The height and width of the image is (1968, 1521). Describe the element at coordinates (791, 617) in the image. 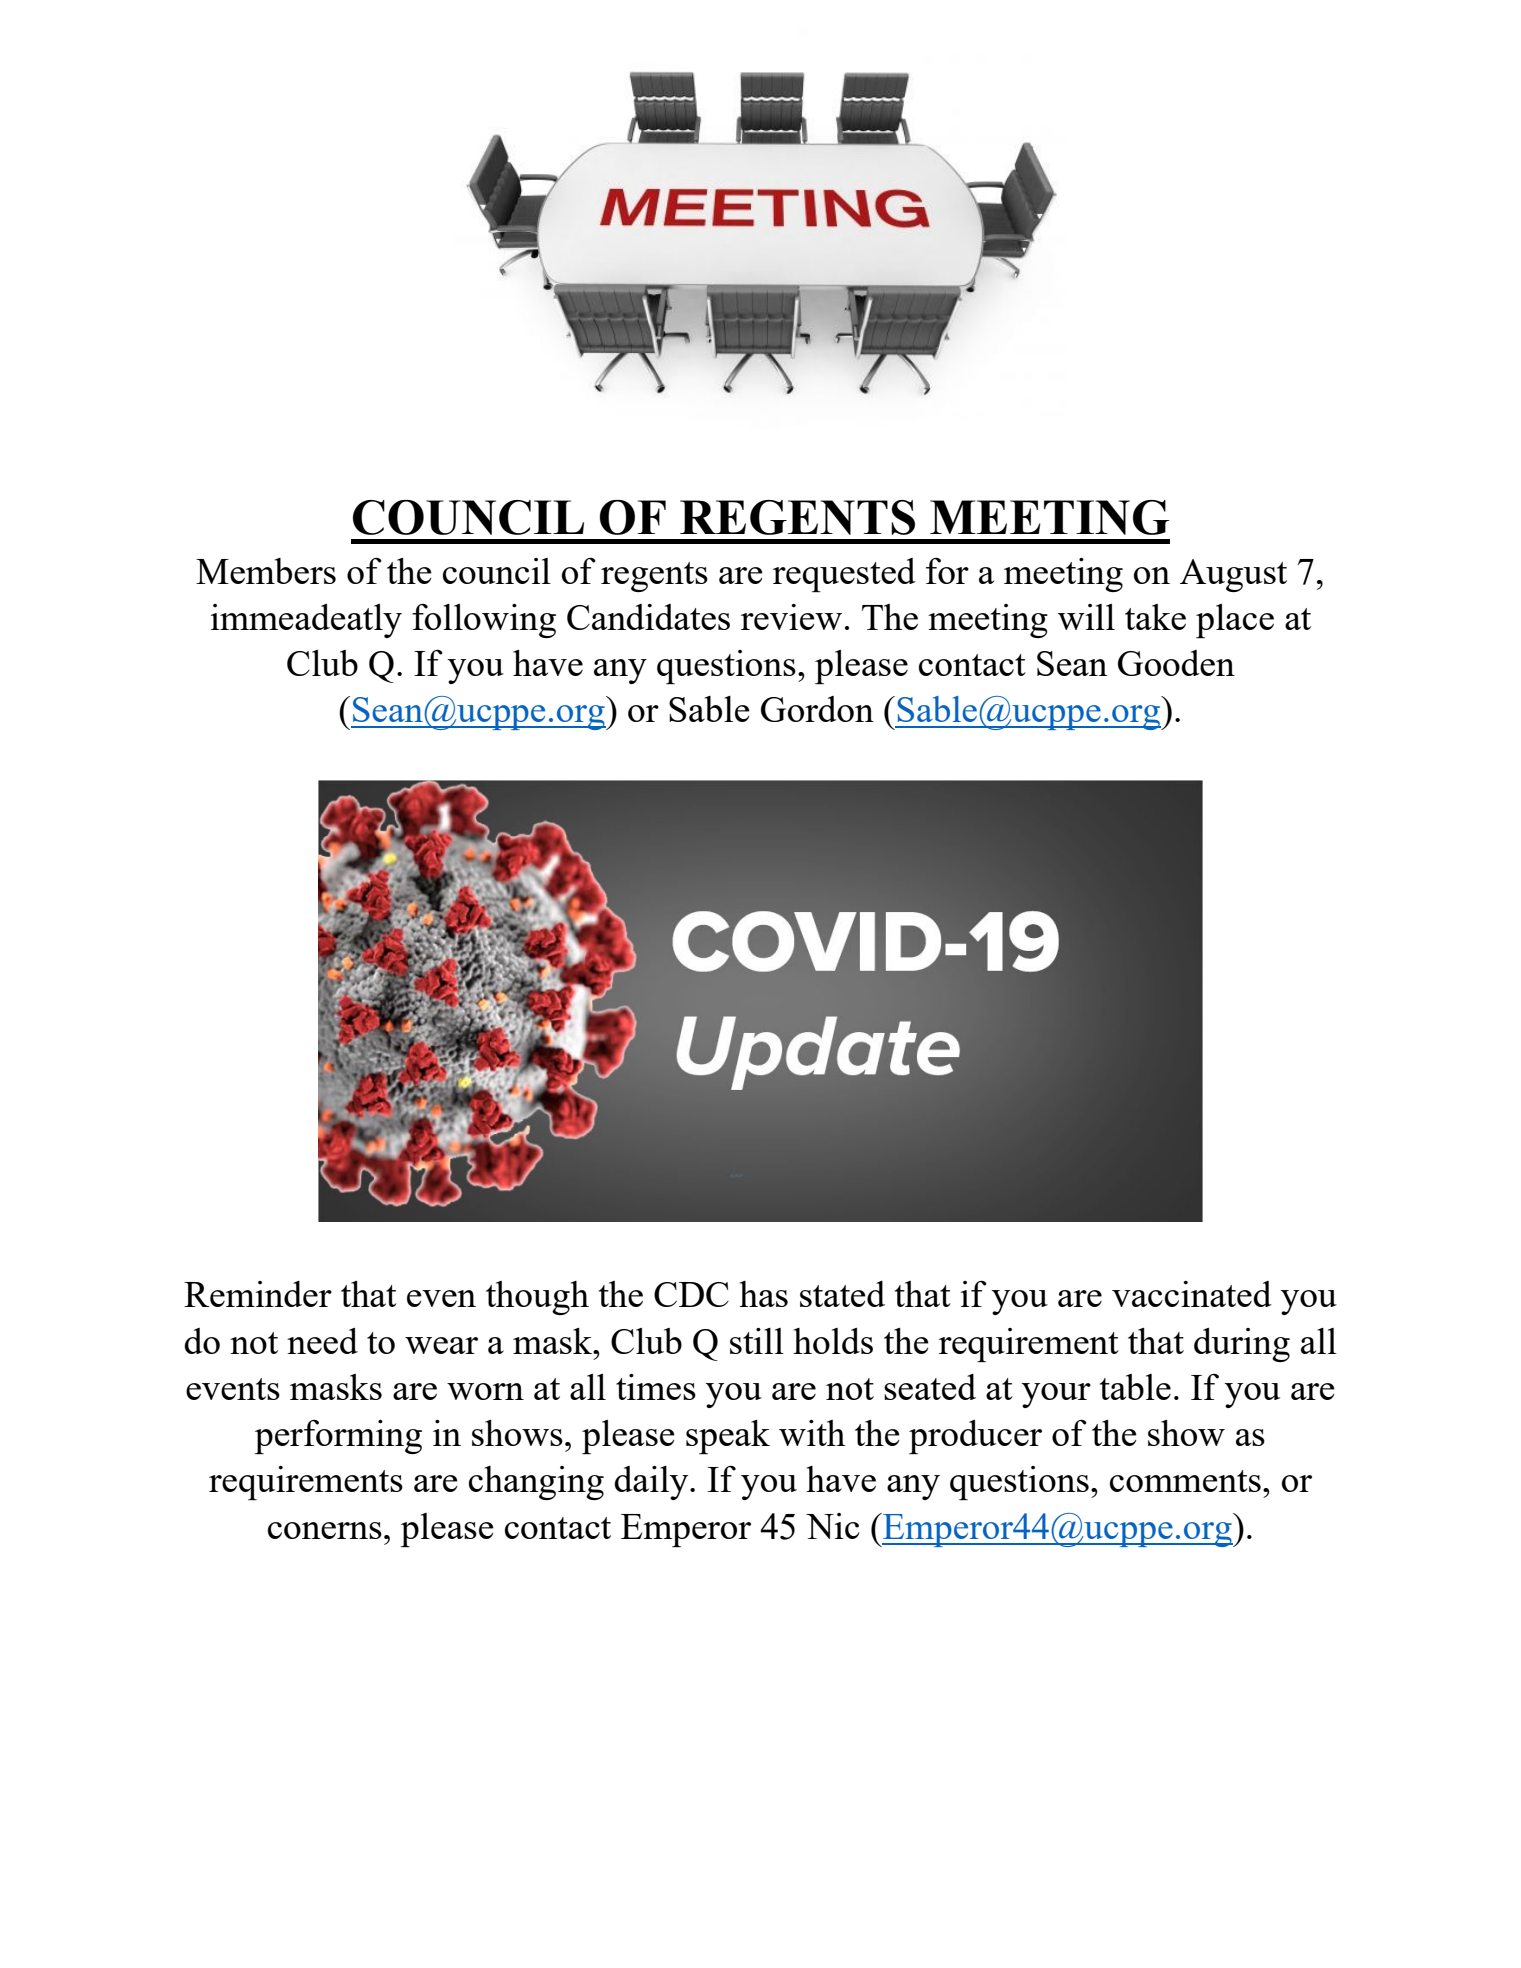

I see `review` at that location.
